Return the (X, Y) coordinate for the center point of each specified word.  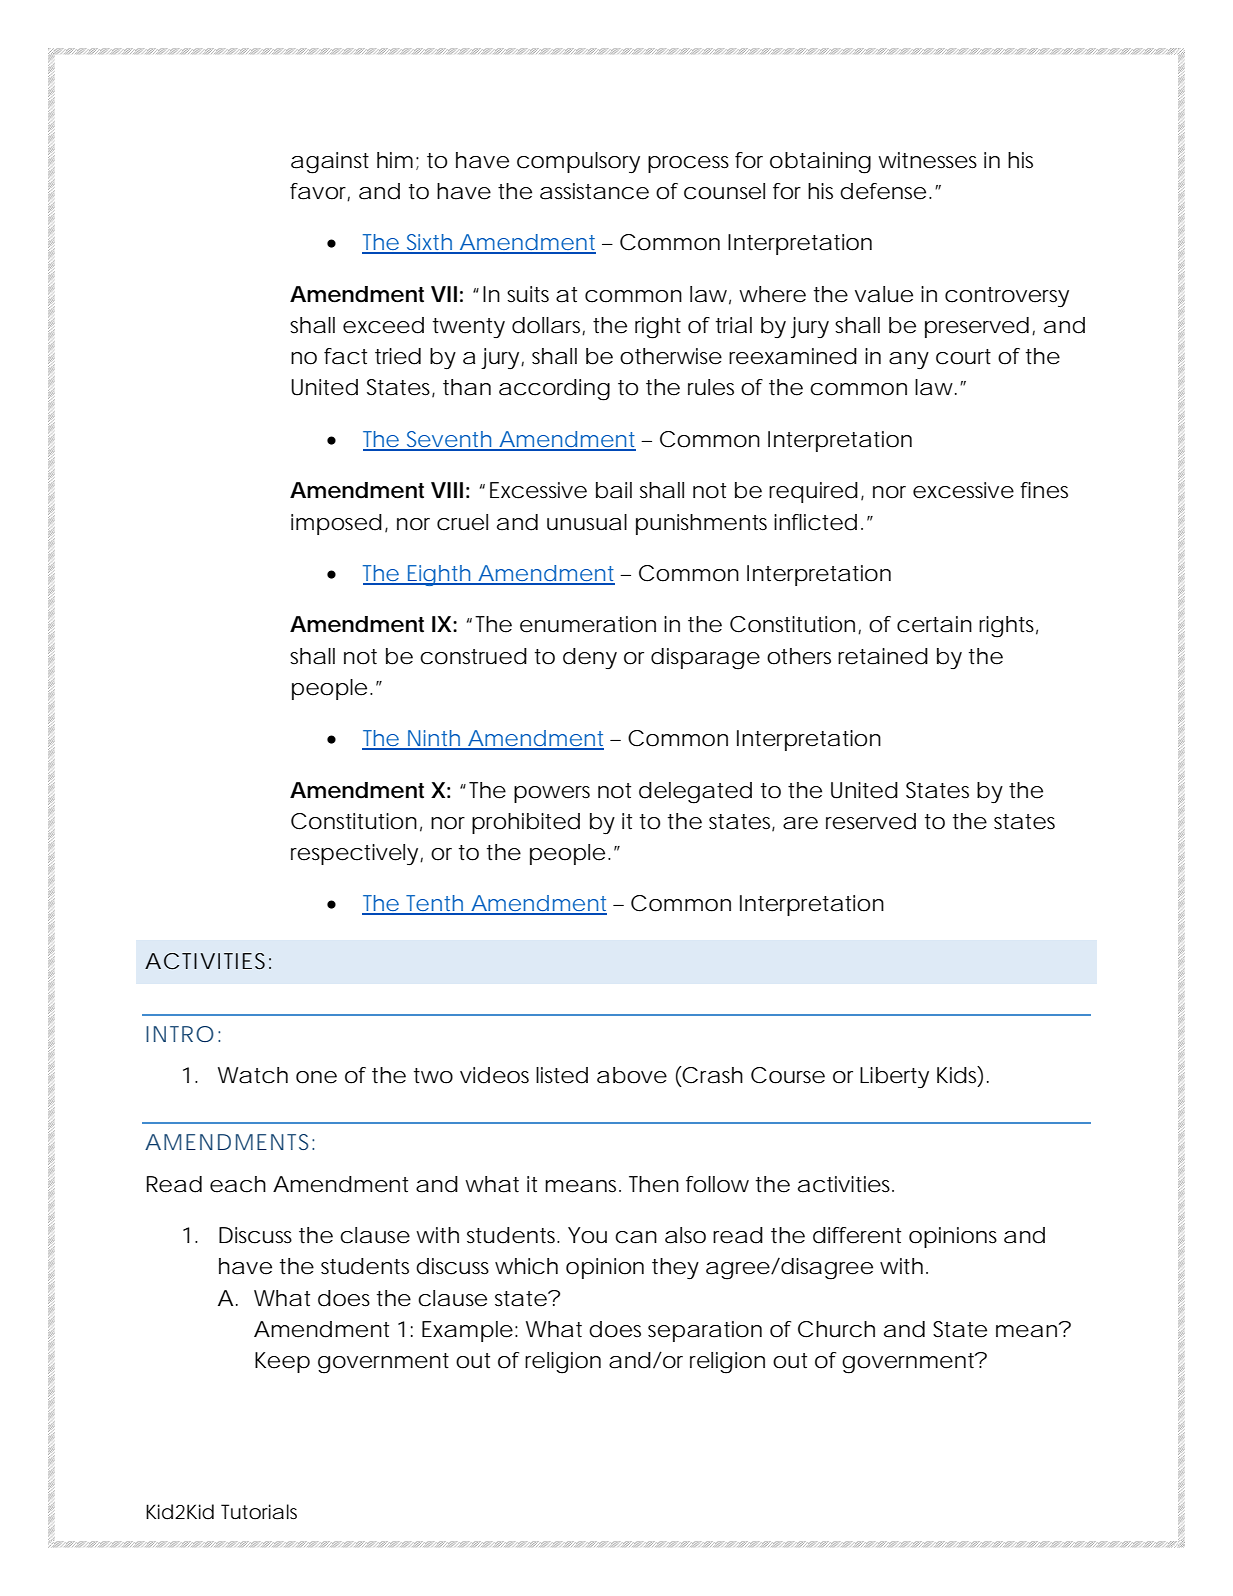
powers (552, 794)
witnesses (927, 160)
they (675, 1268)
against (330, 163)
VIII (447, 490)
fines (1044, 490)
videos (494, 1075)
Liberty (894, 1077)
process (688, 164)
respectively (354, 854)
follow (717, 1184)
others (799, 656)
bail (614, 490)
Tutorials (259, 1512)
